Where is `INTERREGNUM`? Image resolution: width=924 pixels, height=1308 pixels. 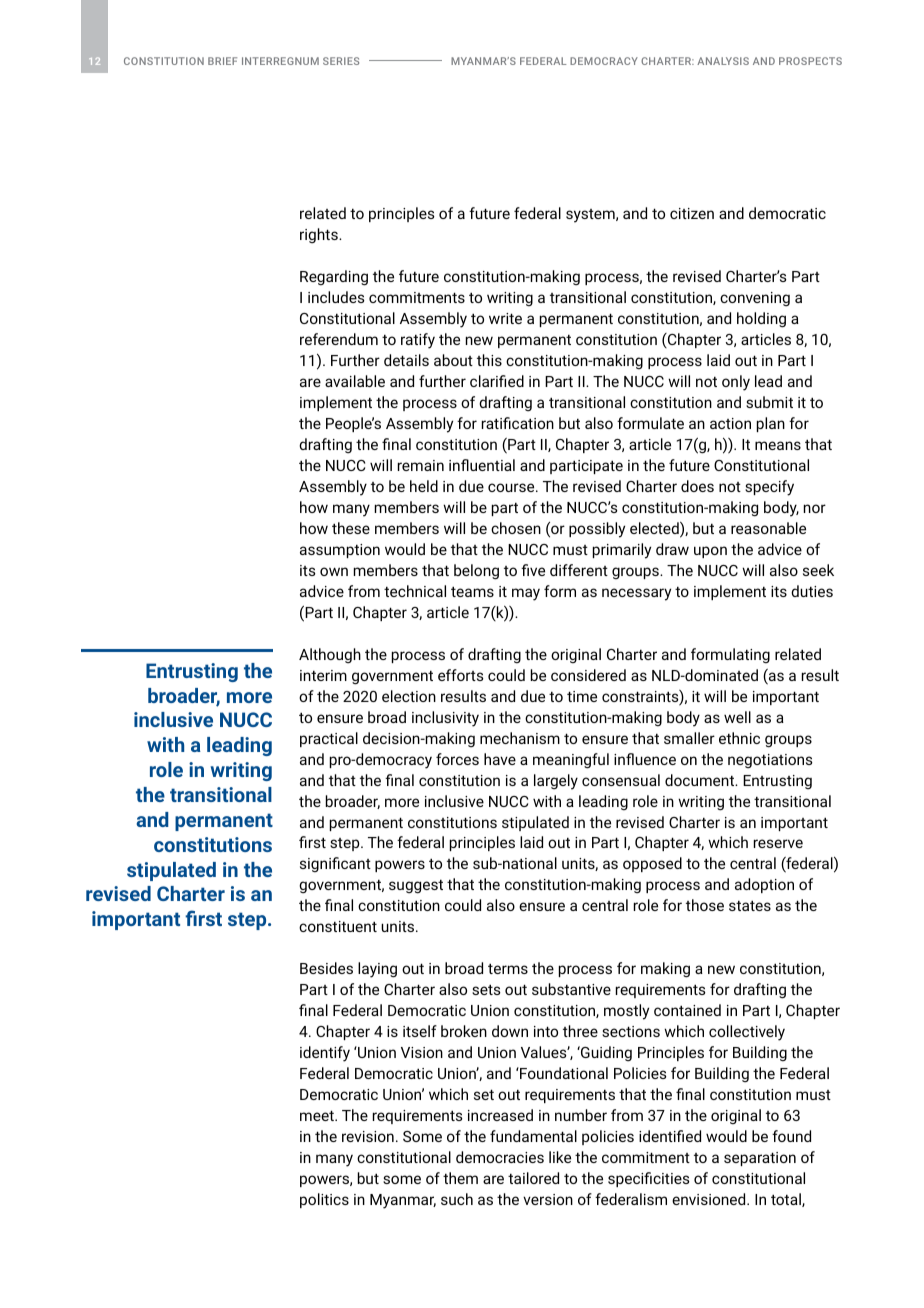
INTERREGNUM is located at coordinates (280, 61).
